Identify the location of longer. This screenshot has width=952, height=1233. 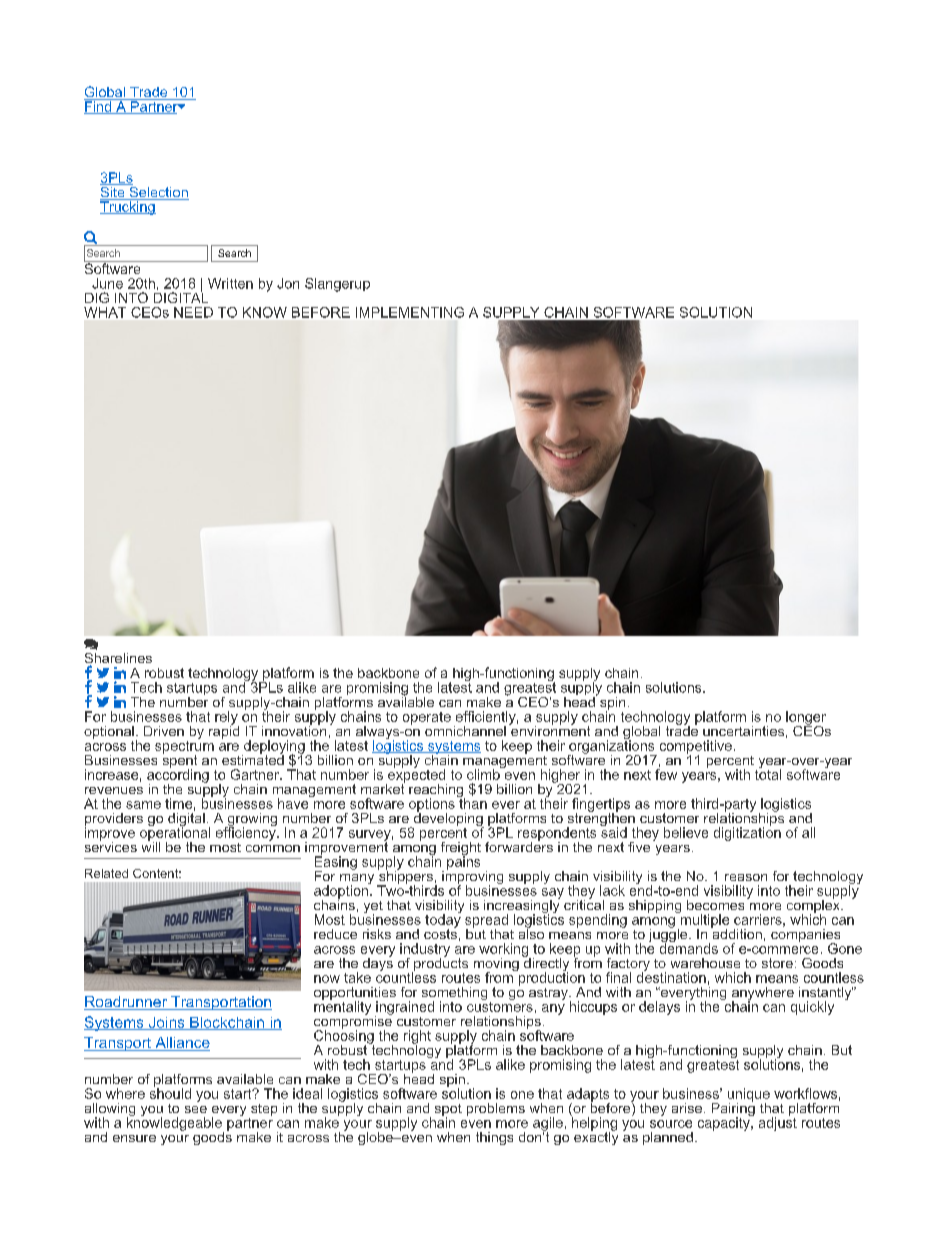
(806, 719).
